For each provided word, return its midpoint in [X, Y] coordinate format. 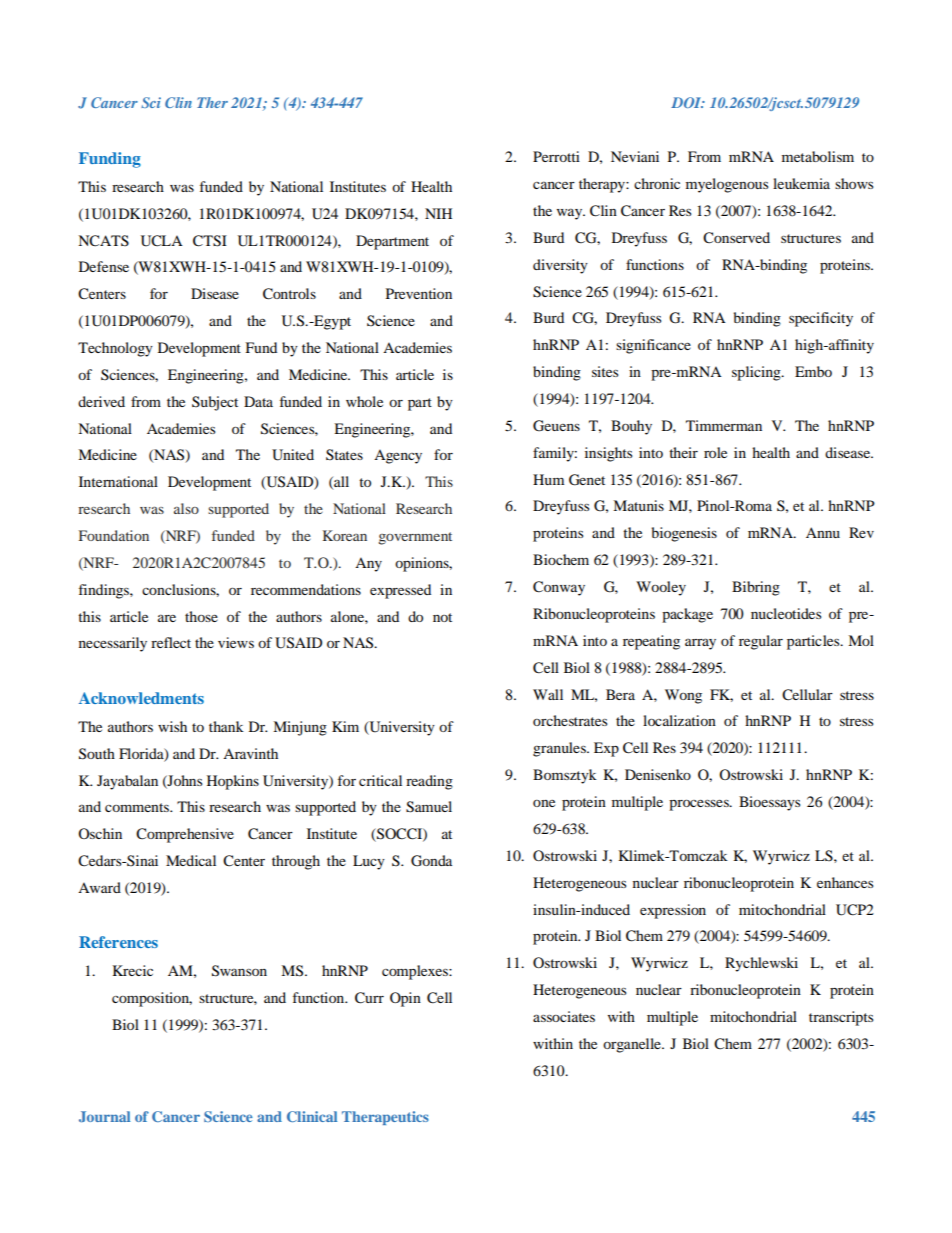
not [442, 617]
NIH [438, 213]
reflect [171, 642]
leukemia [801, 183]
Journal [104, 1116]
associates [564, 1016]
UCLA [162, 241]
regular [761, 642]
